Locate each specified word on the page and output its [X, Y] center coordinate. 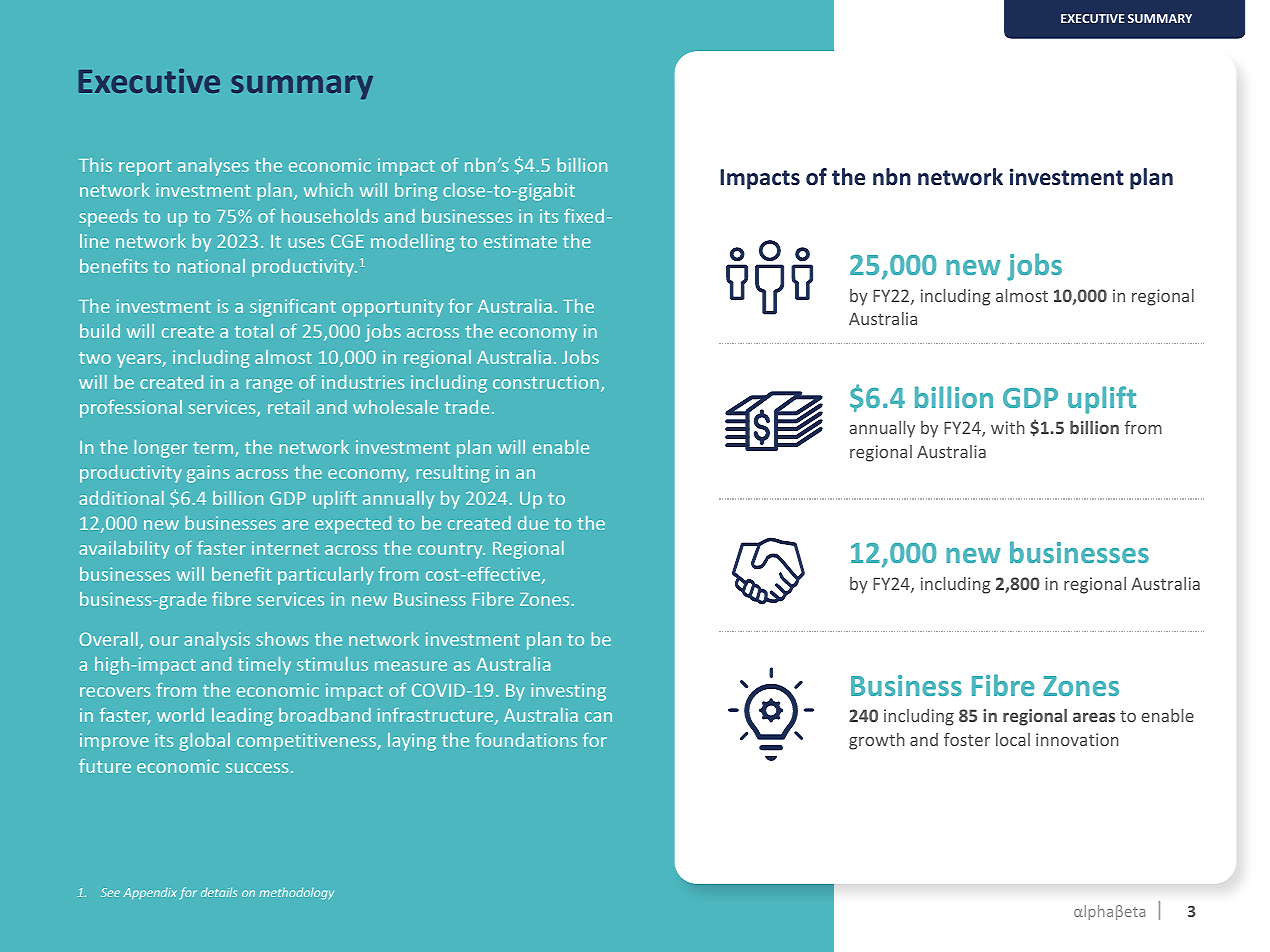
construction [546, 382]
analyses [213, 167]
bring [416, 192]
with [1008, 427]
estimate [520, 241]
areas [1094, 717]
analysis [217, 641]
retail [288, 407]
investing [568, 692]
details [219, 892]
